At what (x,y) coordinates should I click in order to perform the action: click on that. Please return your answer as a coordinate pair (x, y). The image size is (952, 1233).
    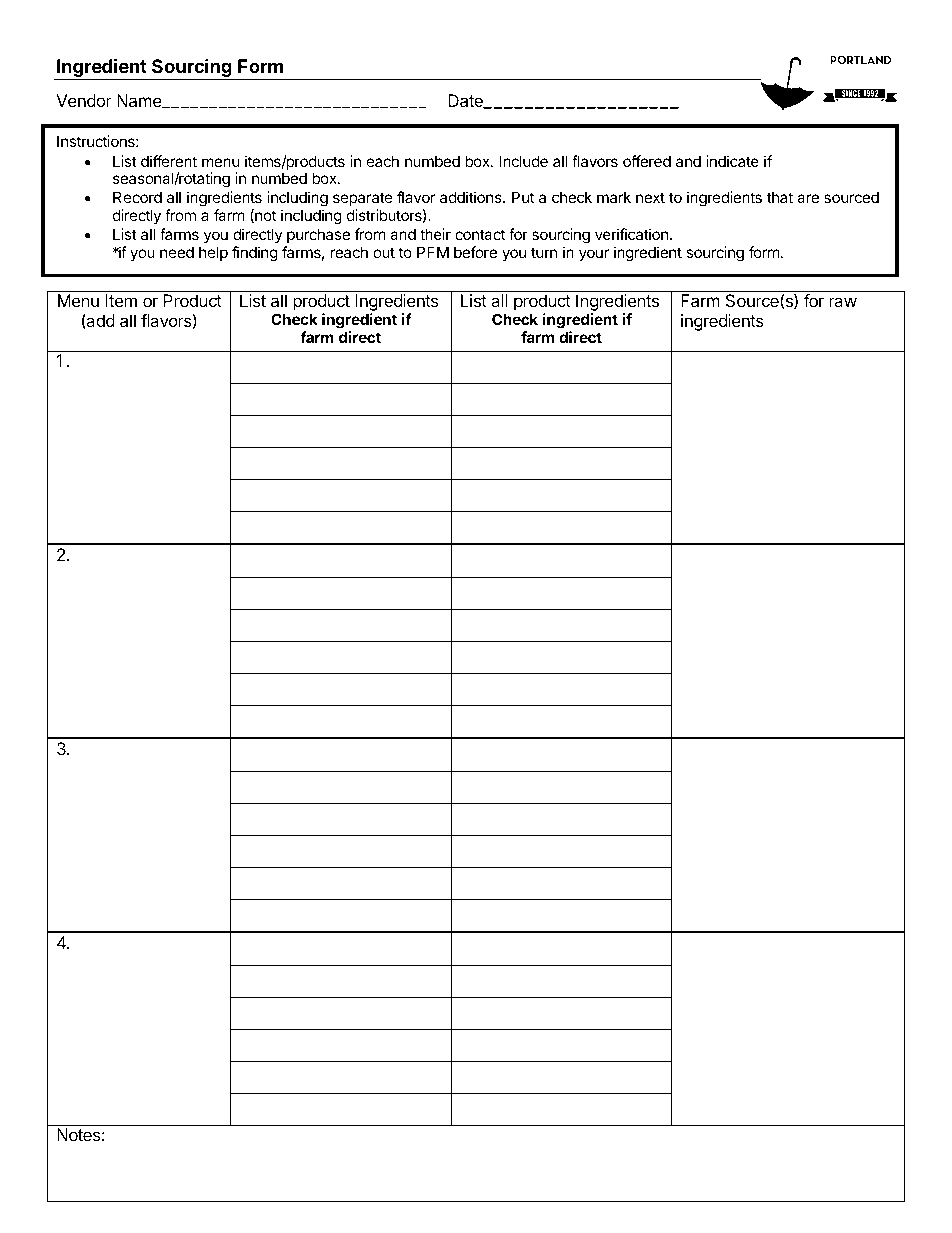
    Looking at the image, I should click on (780, 197).
